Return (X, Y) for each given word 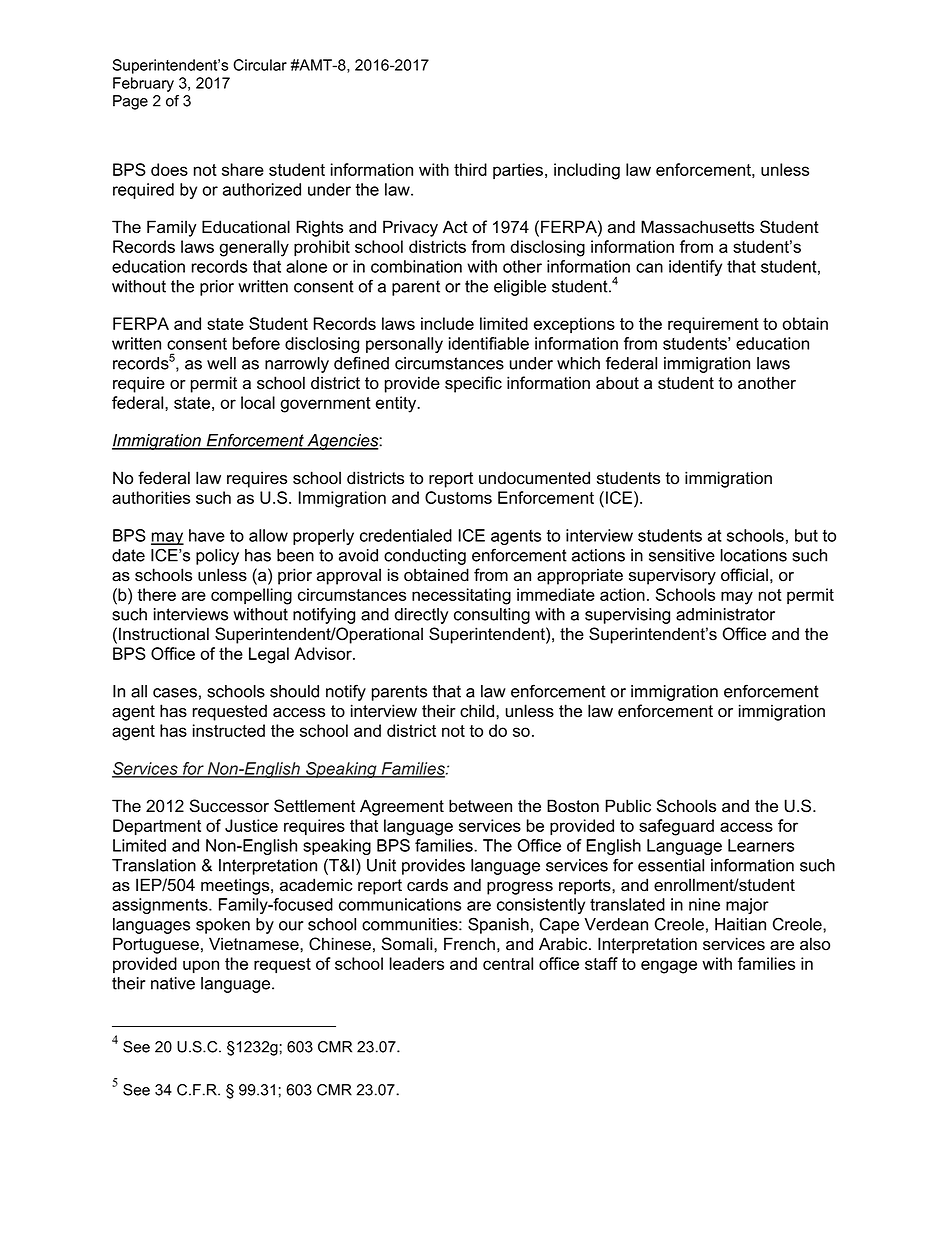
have (207, 535)
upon (201, 966)
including (587, 171)
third (470, 169)
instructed (229, 730)
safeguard (676, 827)
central (508, 963)
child (477, 711)
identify (695, 268)
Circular (260, 65)
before (256, 343)
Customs (458, 497)
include (447, 323)
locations (754, 555)
